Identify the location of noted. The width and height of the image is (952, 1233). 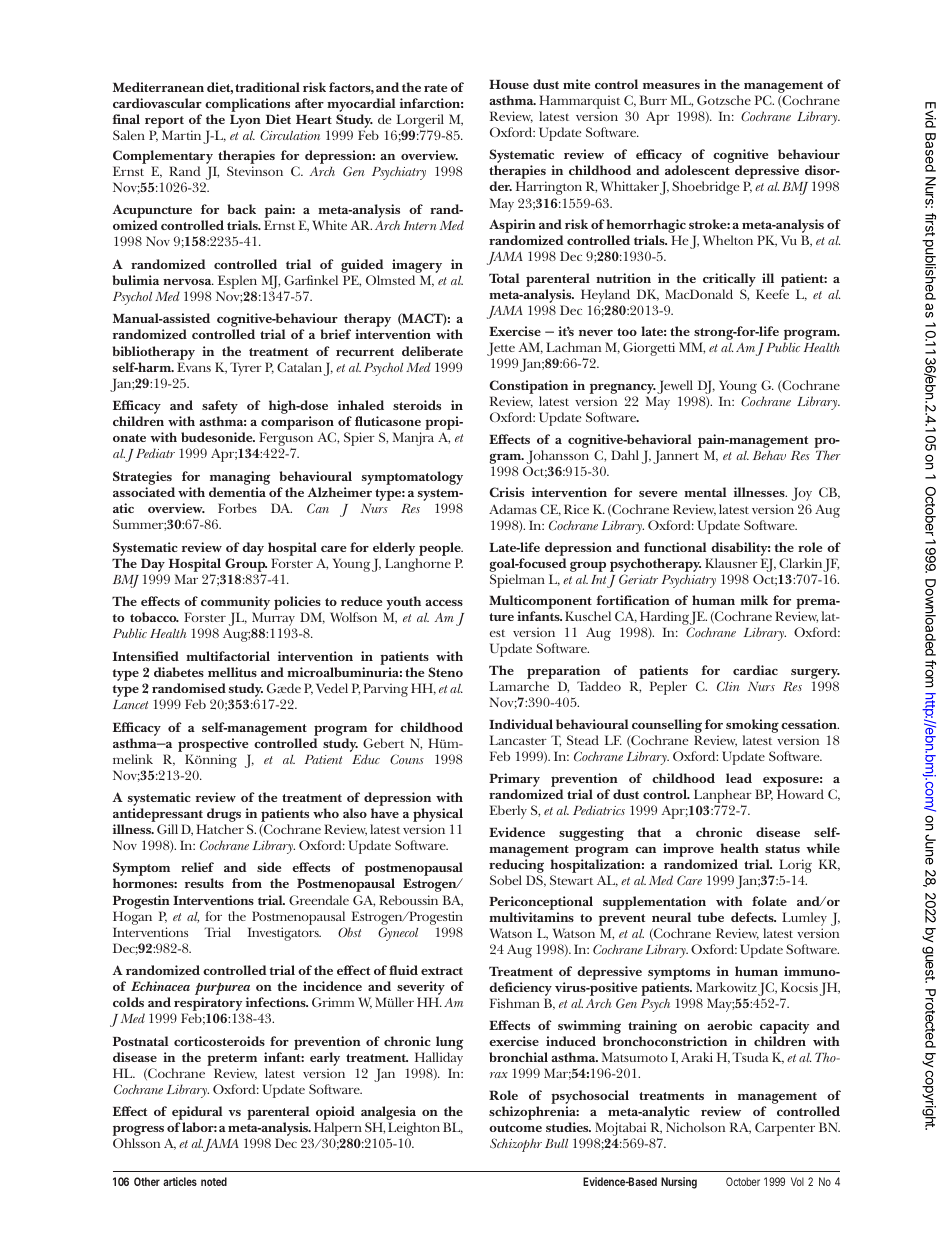
(214, 1181).
